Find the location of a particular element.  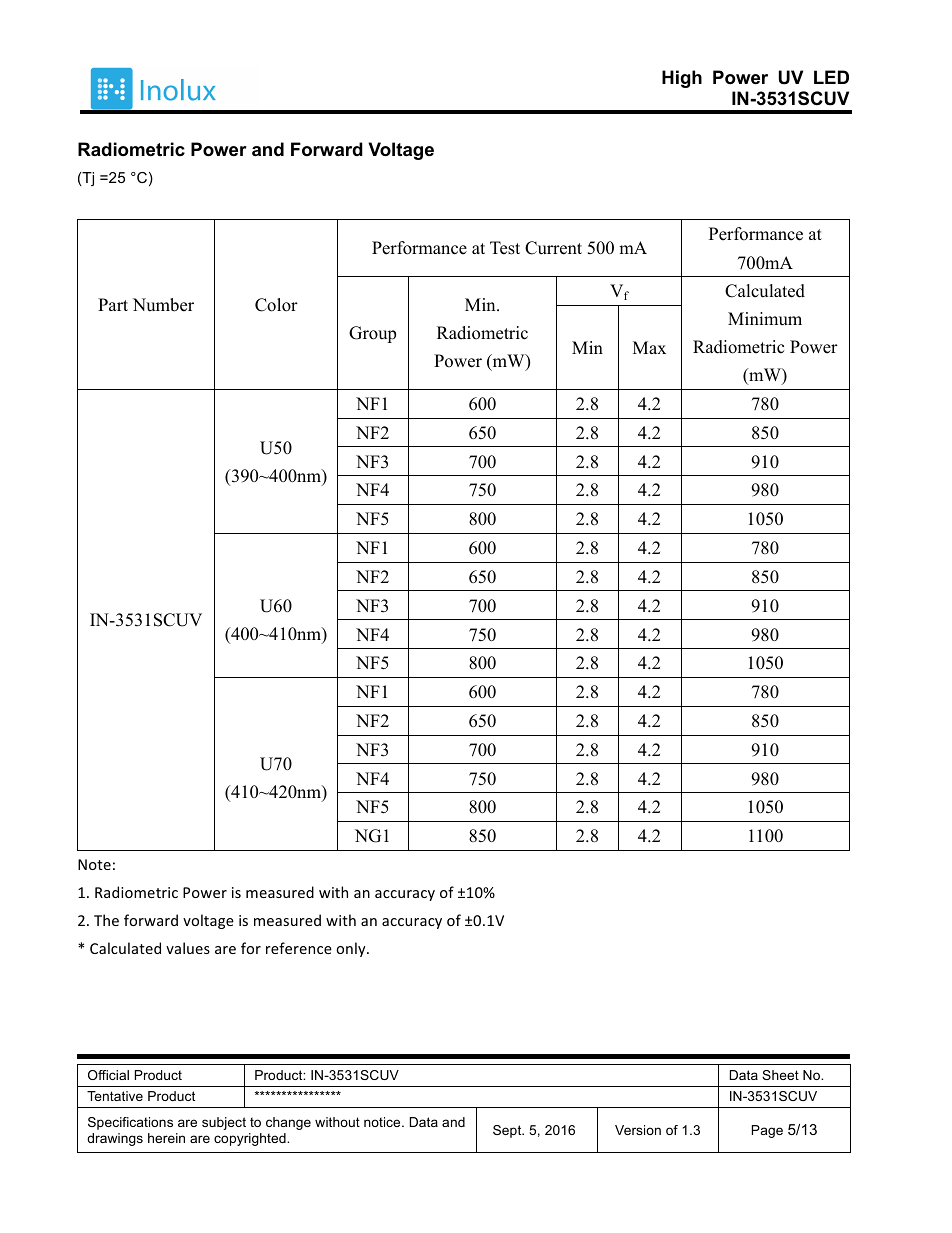

Current is located at coordinates (553, 248).
